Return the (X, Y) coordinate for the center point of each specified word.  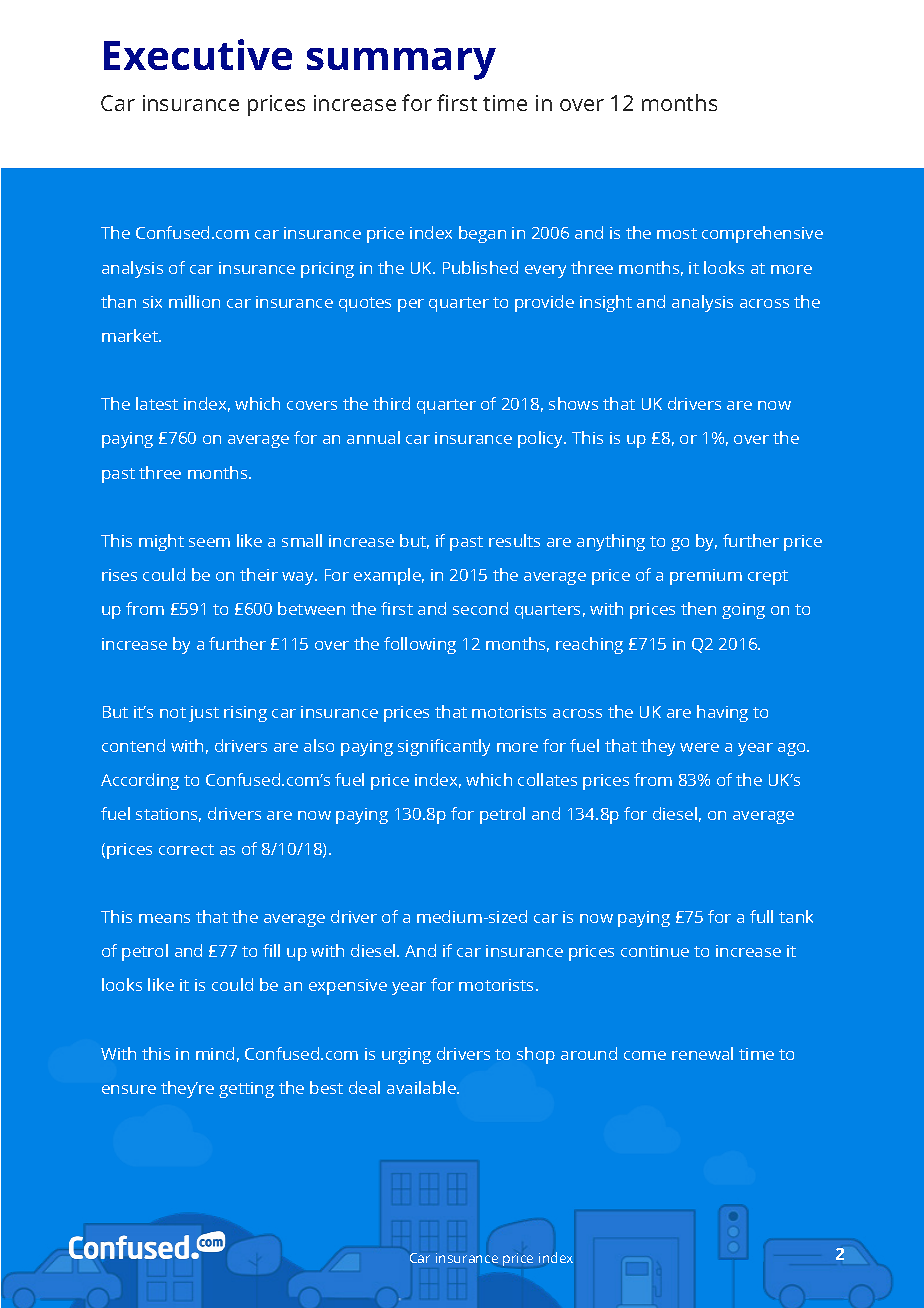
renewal (702, 1053)
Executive (198, 54)
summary (401, 64)
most (677, 233)
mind (215, 1053)
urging (406, 1056)
